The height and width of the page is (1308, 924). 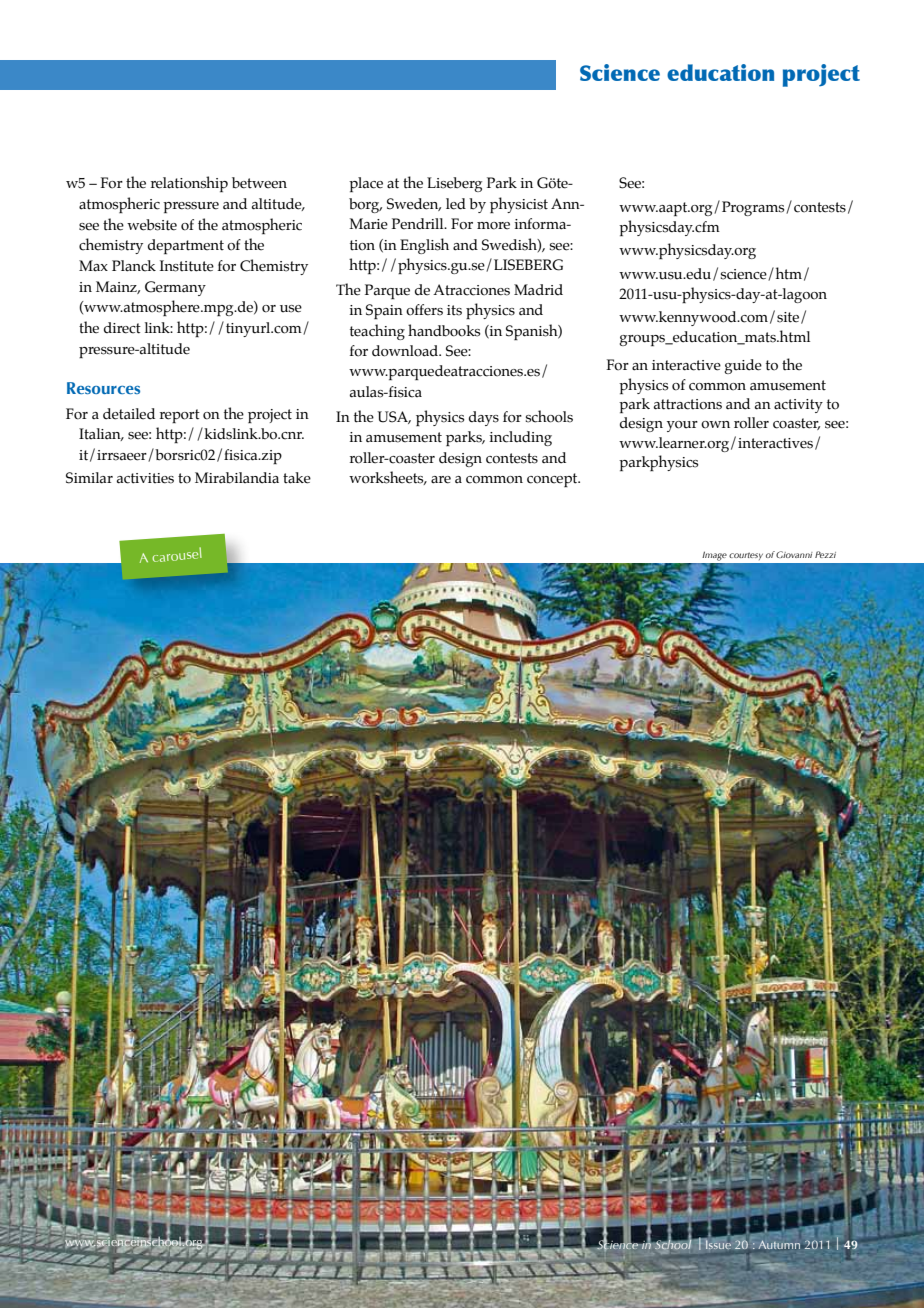 What do you see at coordinates (186, 246) in the page?
I see `department` at bounding box center [186, 246].
